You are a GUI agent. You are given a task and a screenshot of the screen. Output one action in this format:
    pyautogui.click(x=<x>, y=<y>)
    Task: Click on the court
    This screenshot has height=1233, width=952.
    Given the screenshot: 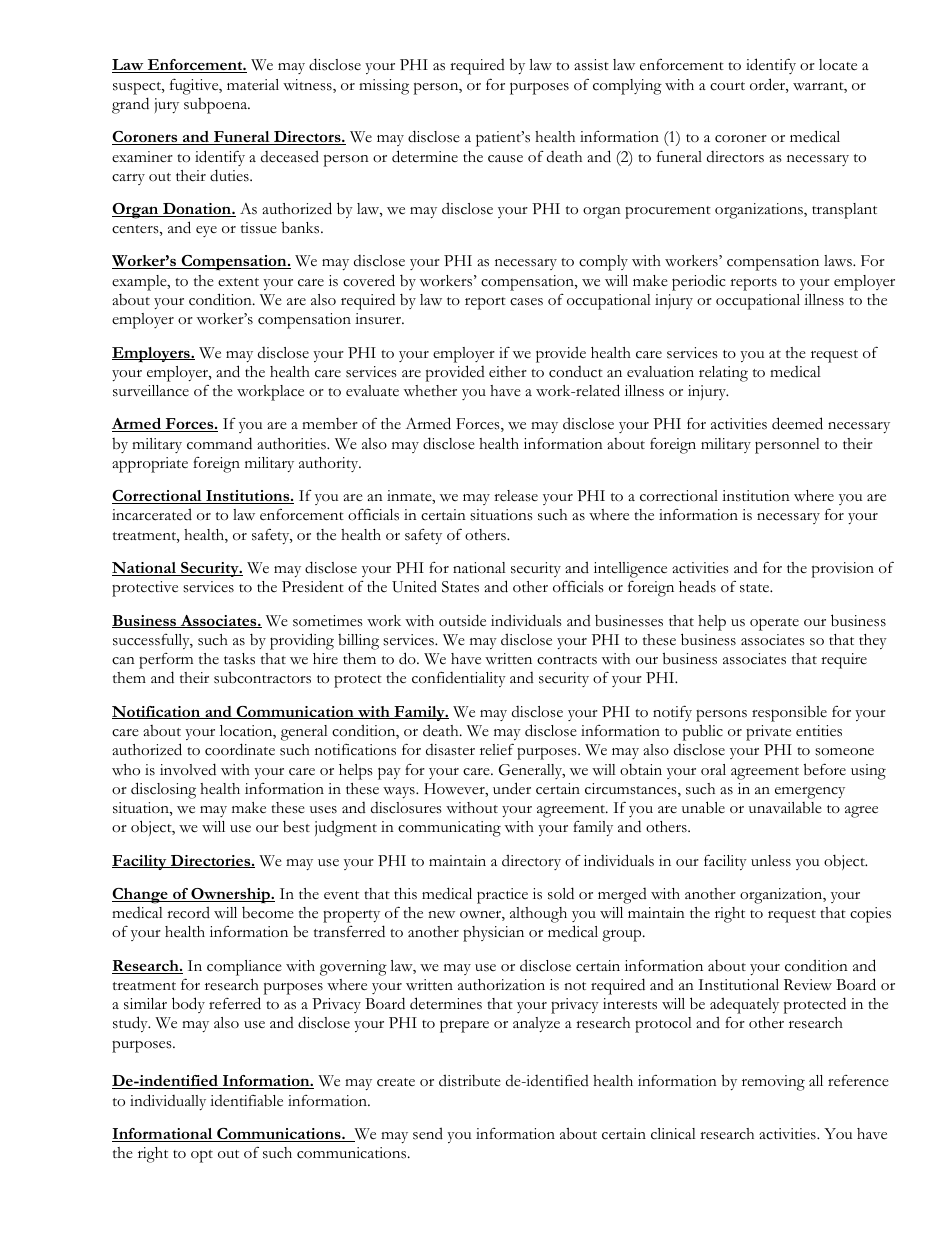 What is the action you would take?
    pyautogui.click(x=727, y=86)
